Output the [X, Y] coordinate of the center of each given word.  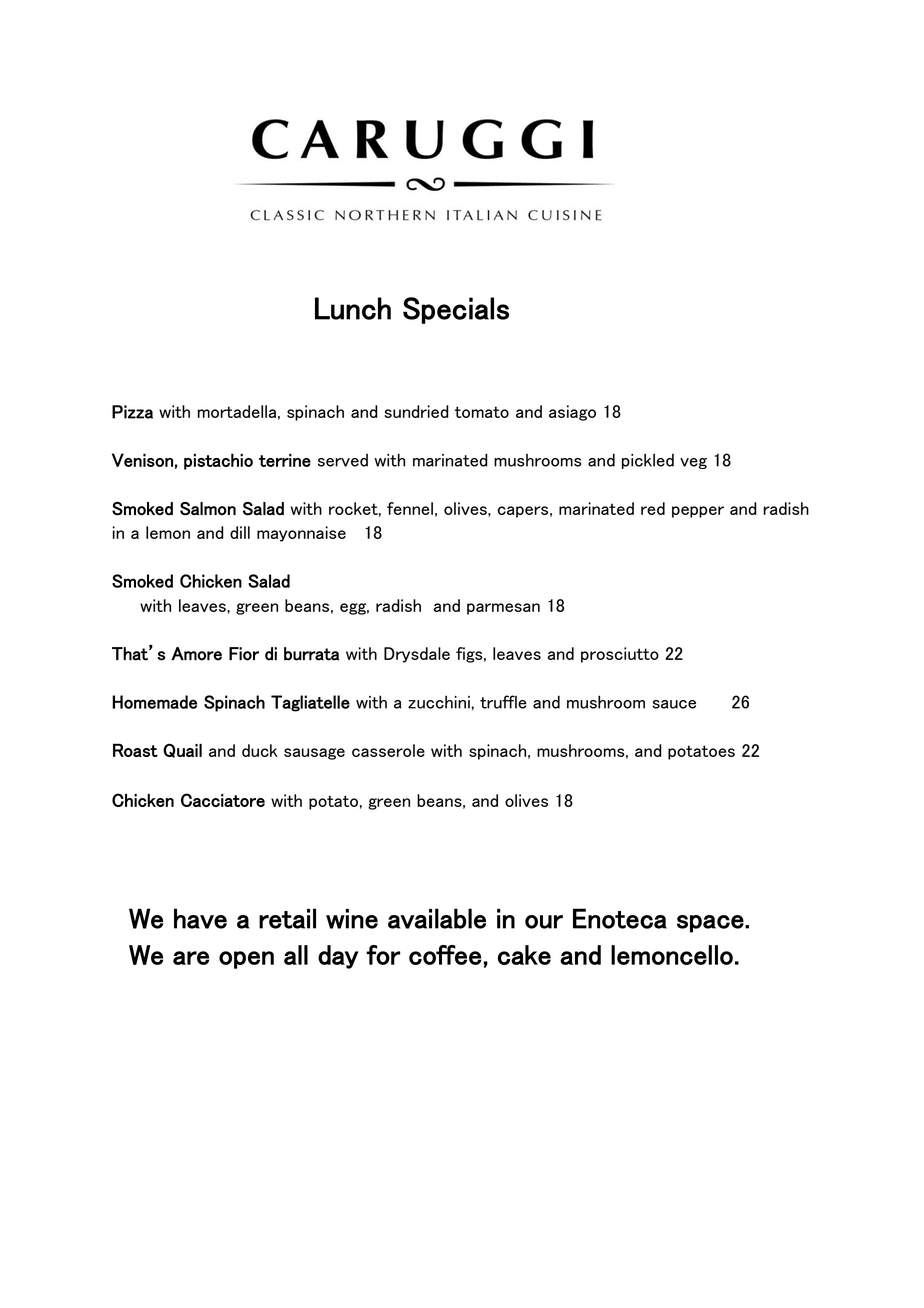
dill [240, 532]
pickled [648, 461]
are [191, 958]
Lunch [353, 308]
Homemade [154, 702]
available [437, 918]
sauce [674, 704]
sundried [416, 411]
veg [693, 463]
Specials [456, 310]
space [711, 924]
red [653, 508]
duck [260, 750]
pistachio [218, 461]
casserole [388, 750]
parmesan [503, 609]
